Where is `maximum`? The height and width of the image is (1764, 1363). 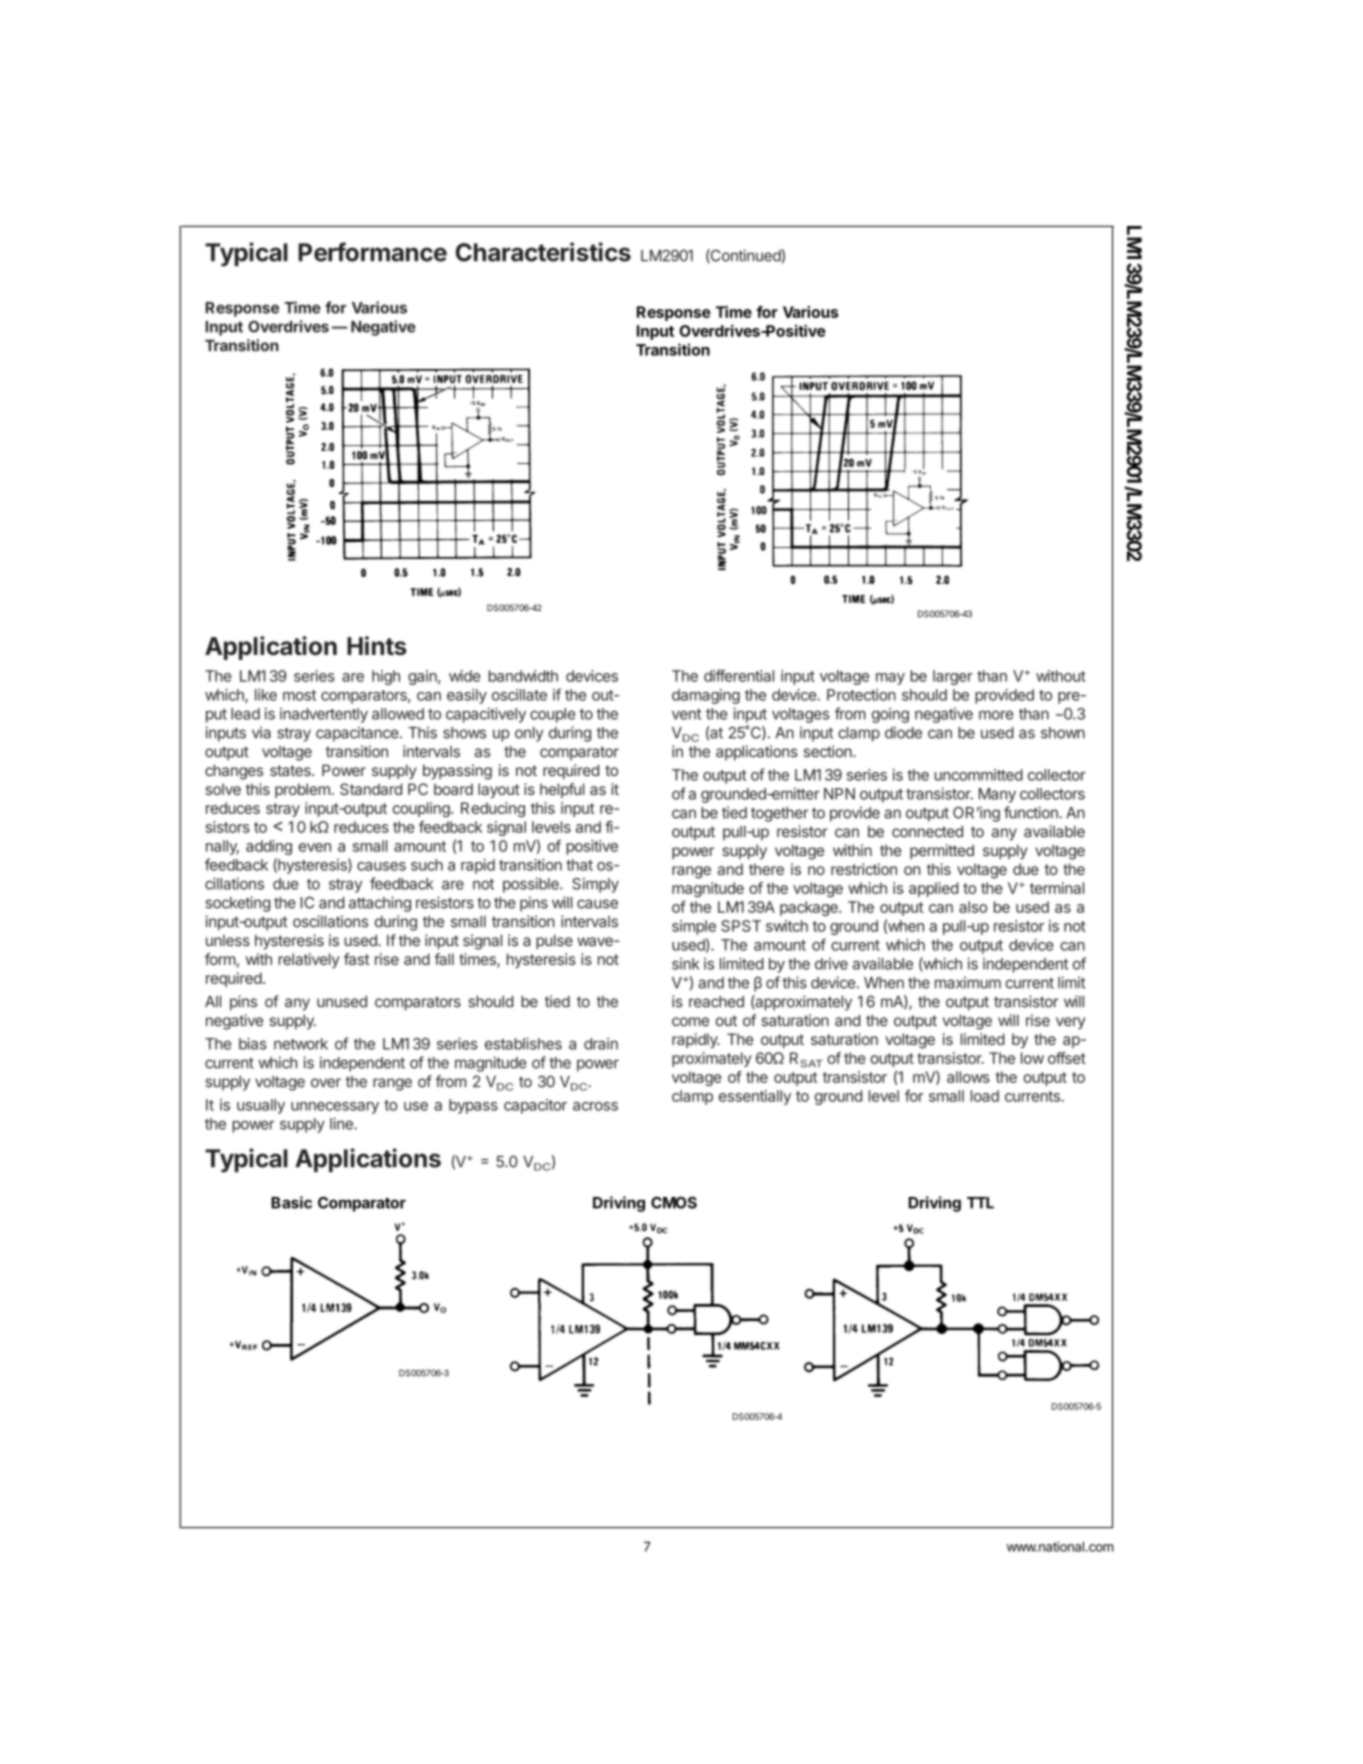 maximum is located at coordinates (968, 982).
